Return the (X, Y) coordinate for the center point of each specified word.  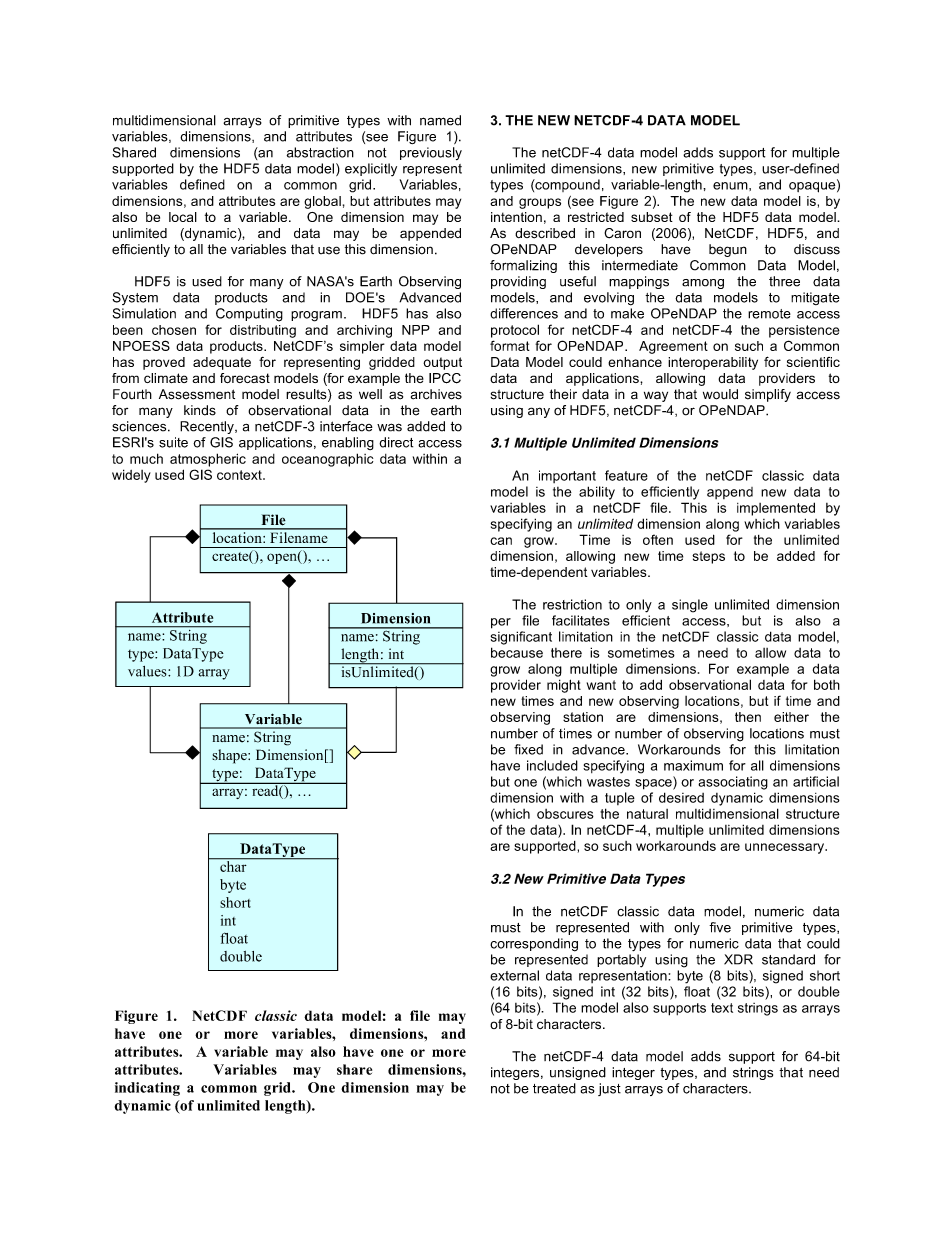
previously (431, 153)
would (720, 394)
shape (230, 756)
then (748, 717)
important (567, 476)
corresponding (534, 945)
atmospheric (208, 460)
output (442, 363)
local (183, 217)
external (514, 975)
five (720, 927)
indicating (147, 1089)
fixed (528, 749)
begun (728, 250)
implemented (776, 509)
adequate (222, 363)
